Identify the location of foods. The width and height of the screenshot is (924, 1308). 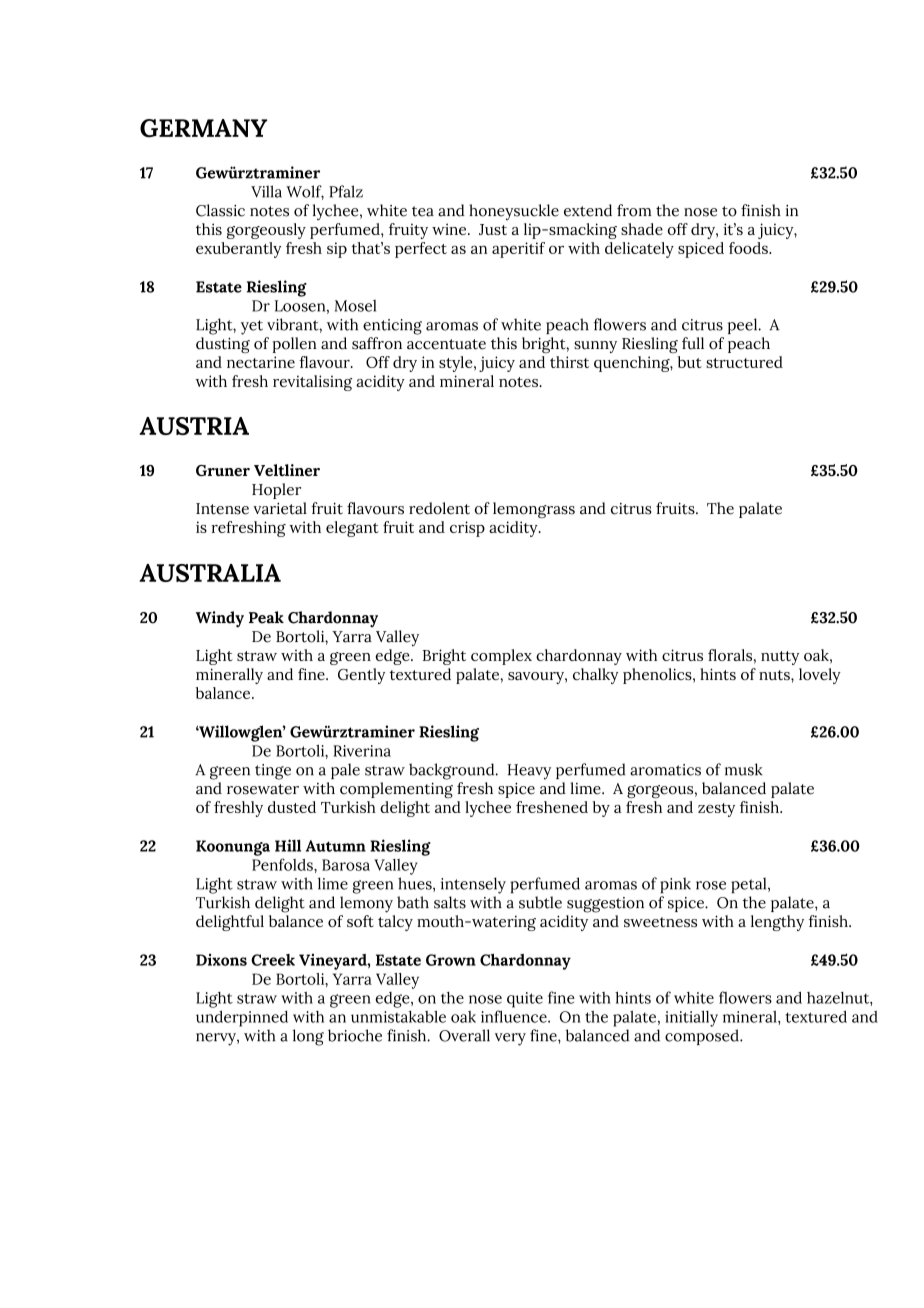
(749, 248).
